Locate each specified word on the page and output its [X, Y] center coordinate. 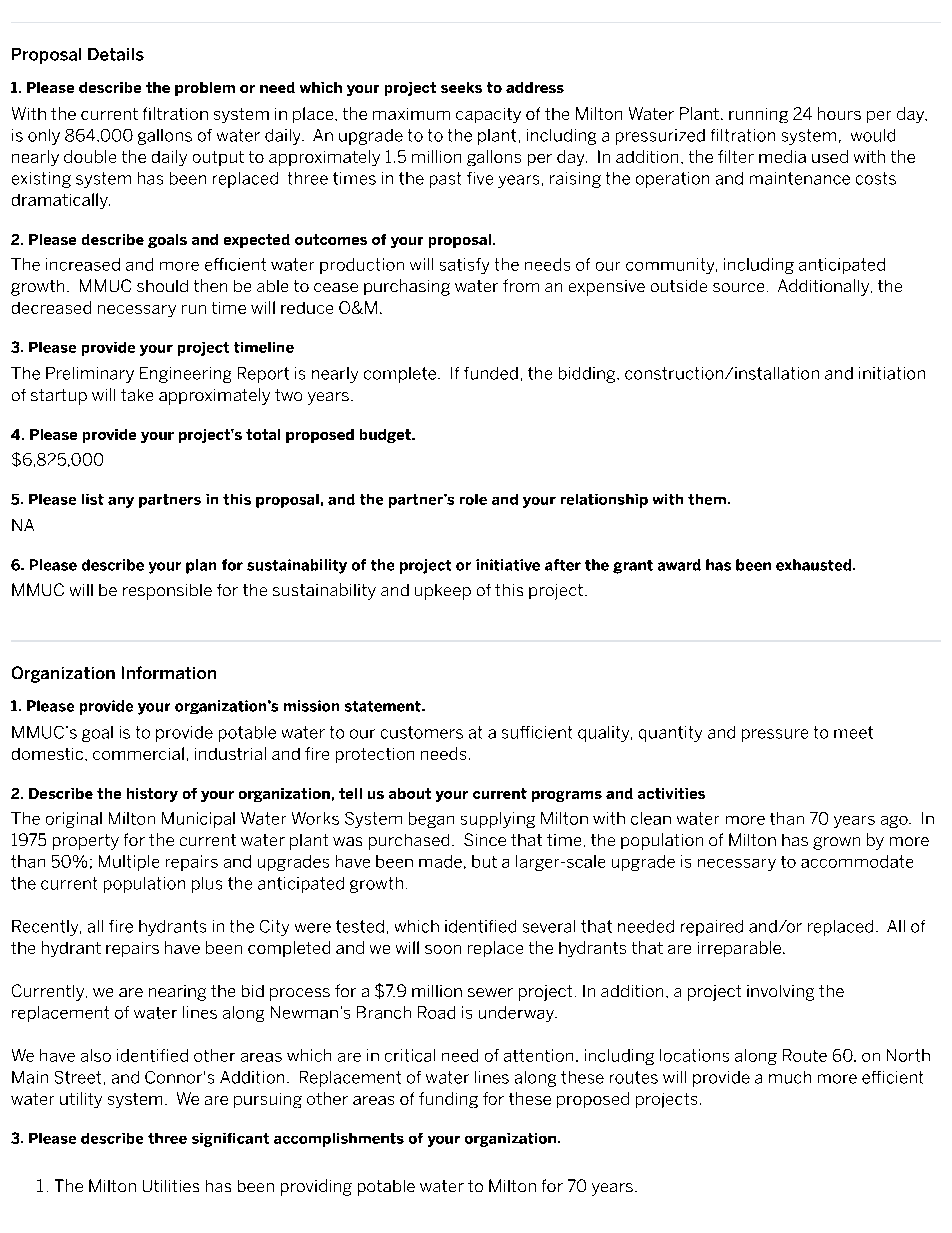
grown [836, 843]
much [790, 1077]
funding [448, 1100]
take [137, 395]
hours [839, 113]
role [473, 499]
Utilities [171, 1186]
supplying [498, 820]
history [152, 795]
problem [205, 89]
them [707, 499]
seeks [461, 87]
